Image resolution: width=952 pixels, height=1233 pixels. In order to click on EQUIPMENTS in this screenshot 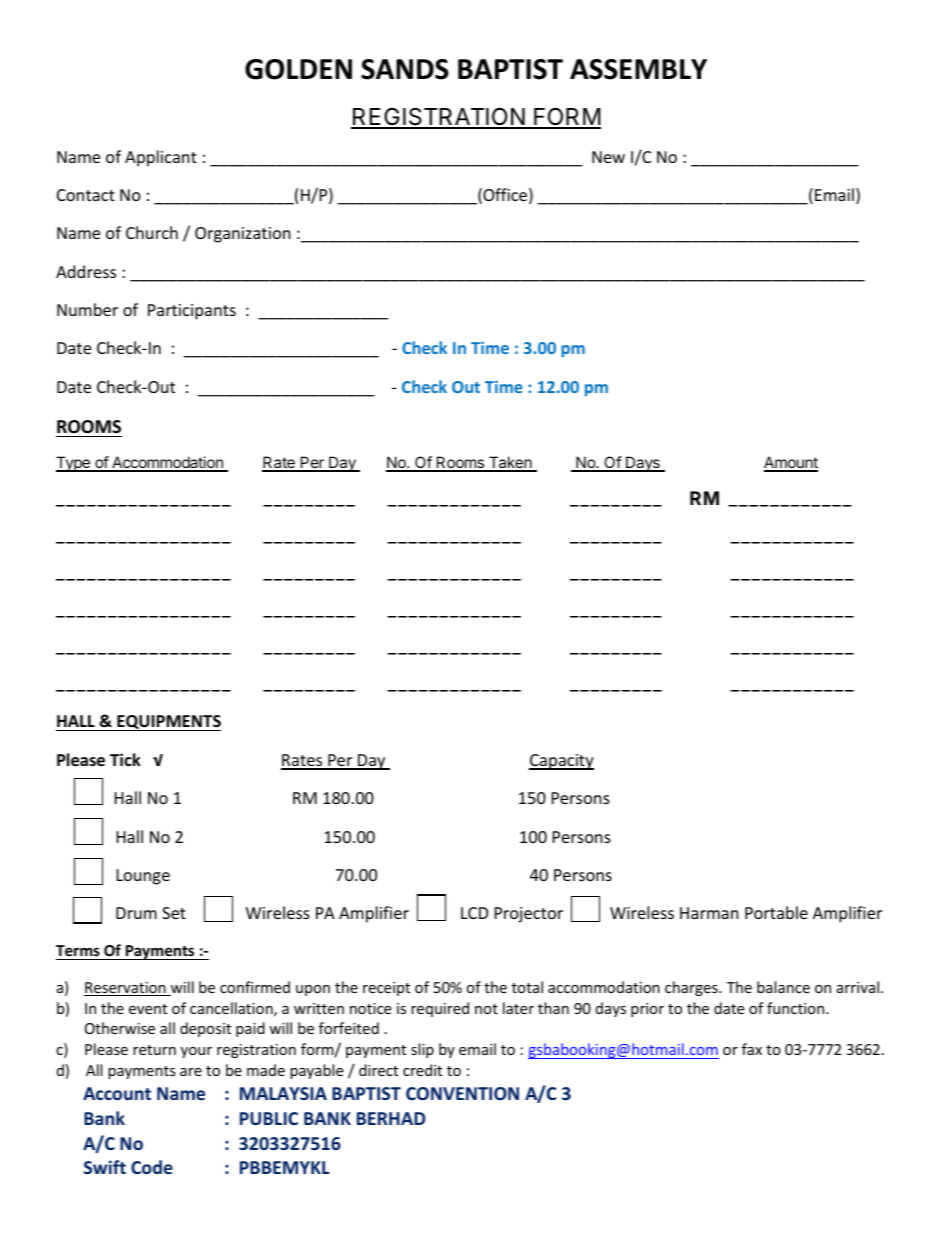, I will do `click(168, 723)`.
